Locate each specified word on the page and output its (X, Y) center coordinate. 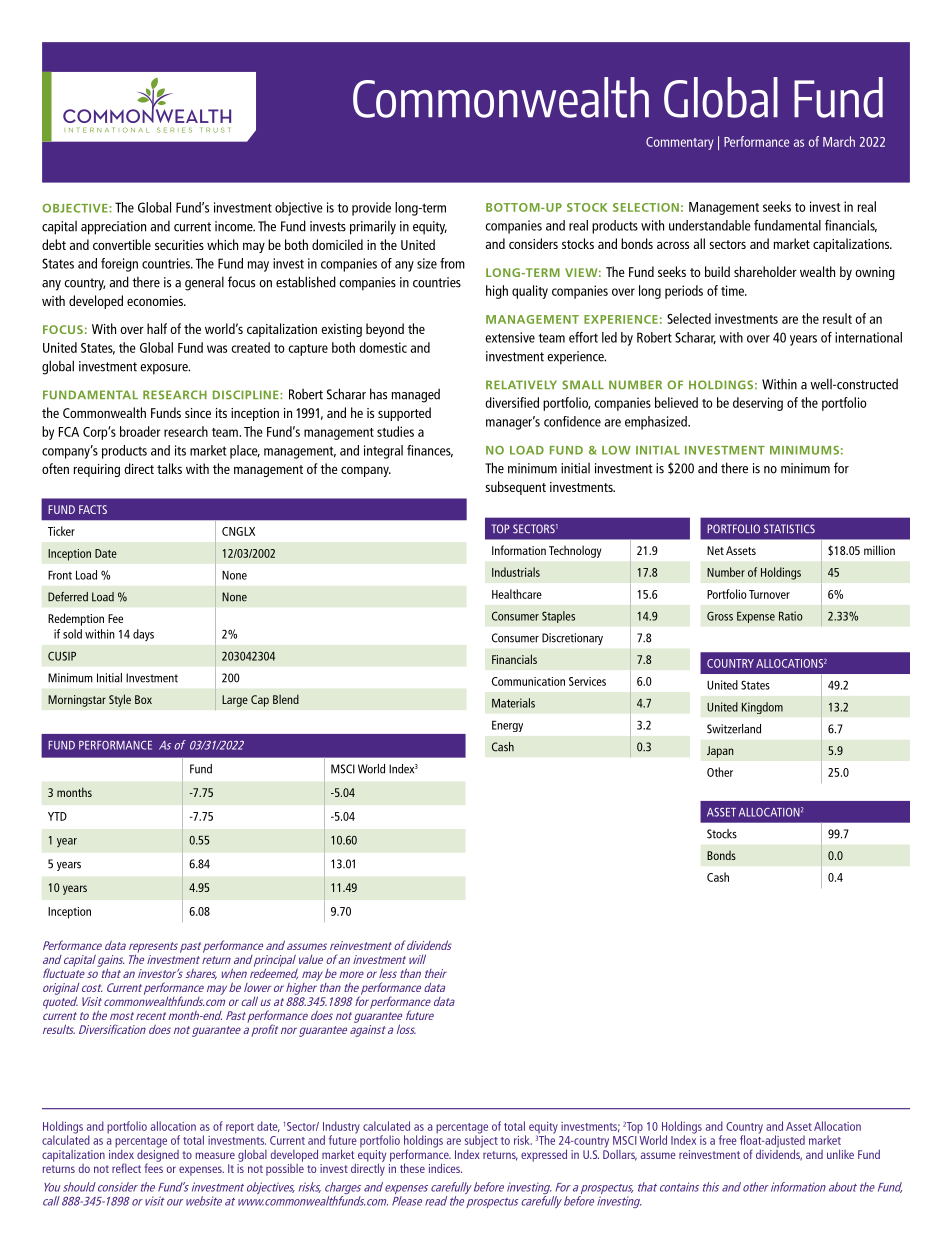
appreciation (113, 228)
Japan (720, 752)
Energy (507, 726)
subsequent (515, 488)
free (728, 1140)
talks (169, 468)
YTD (57, 816)
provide (371, 209)
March (839, 141)
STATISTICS (789, 529)
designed (158, 1155)
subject (481, 1140)
